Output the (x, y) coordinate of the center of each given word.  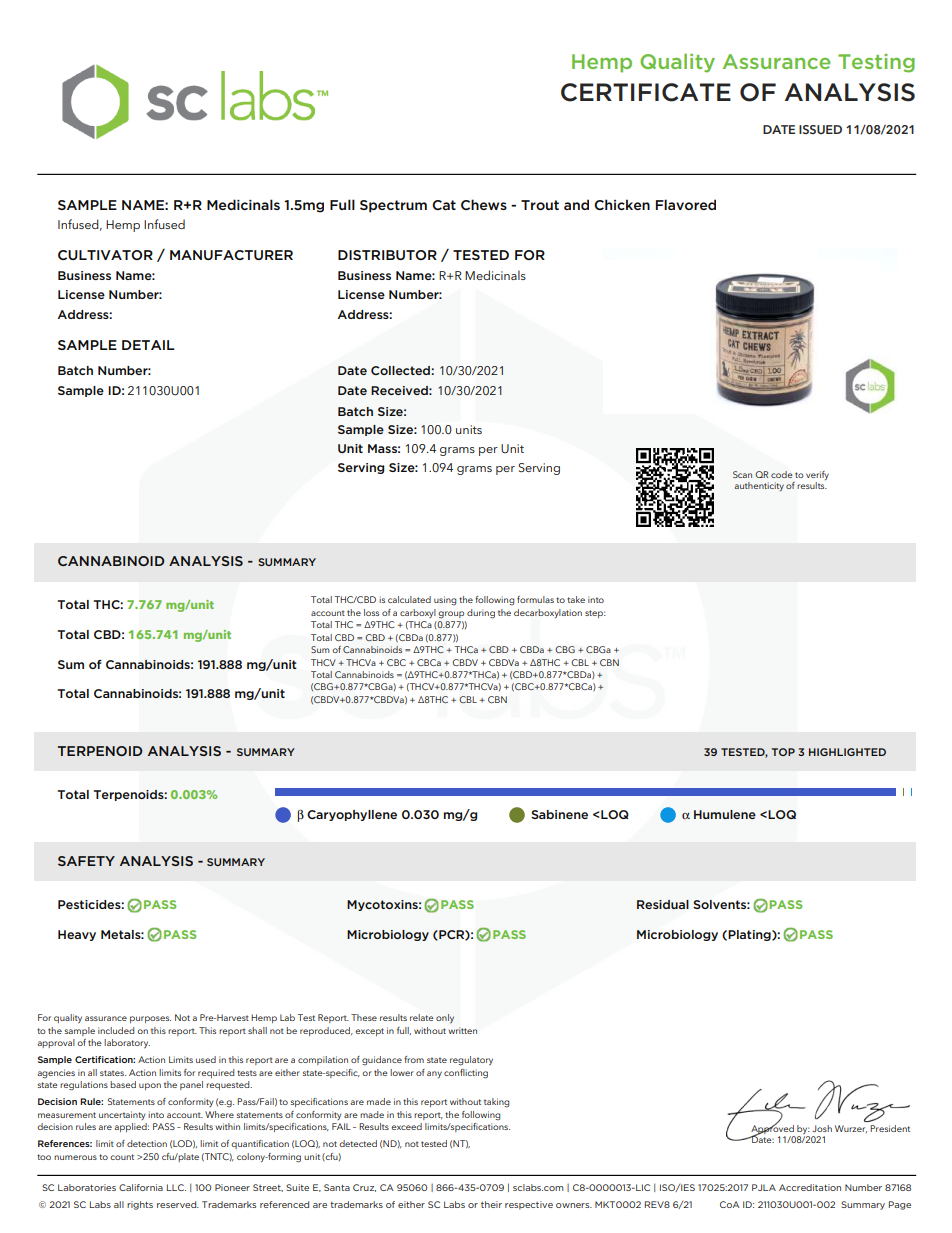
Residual (663, 904)
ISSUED (820, 129)
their (491, 1204)
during (481, 614)
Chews (484, 204)
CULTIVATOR (105, 255)
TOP (783, 752)
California (141, 1187)
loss (371, 612)
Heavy (77, 935)
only (445, 1018)
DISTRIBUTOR (387, 255)
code (782, 474)
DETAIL (148, 345)
